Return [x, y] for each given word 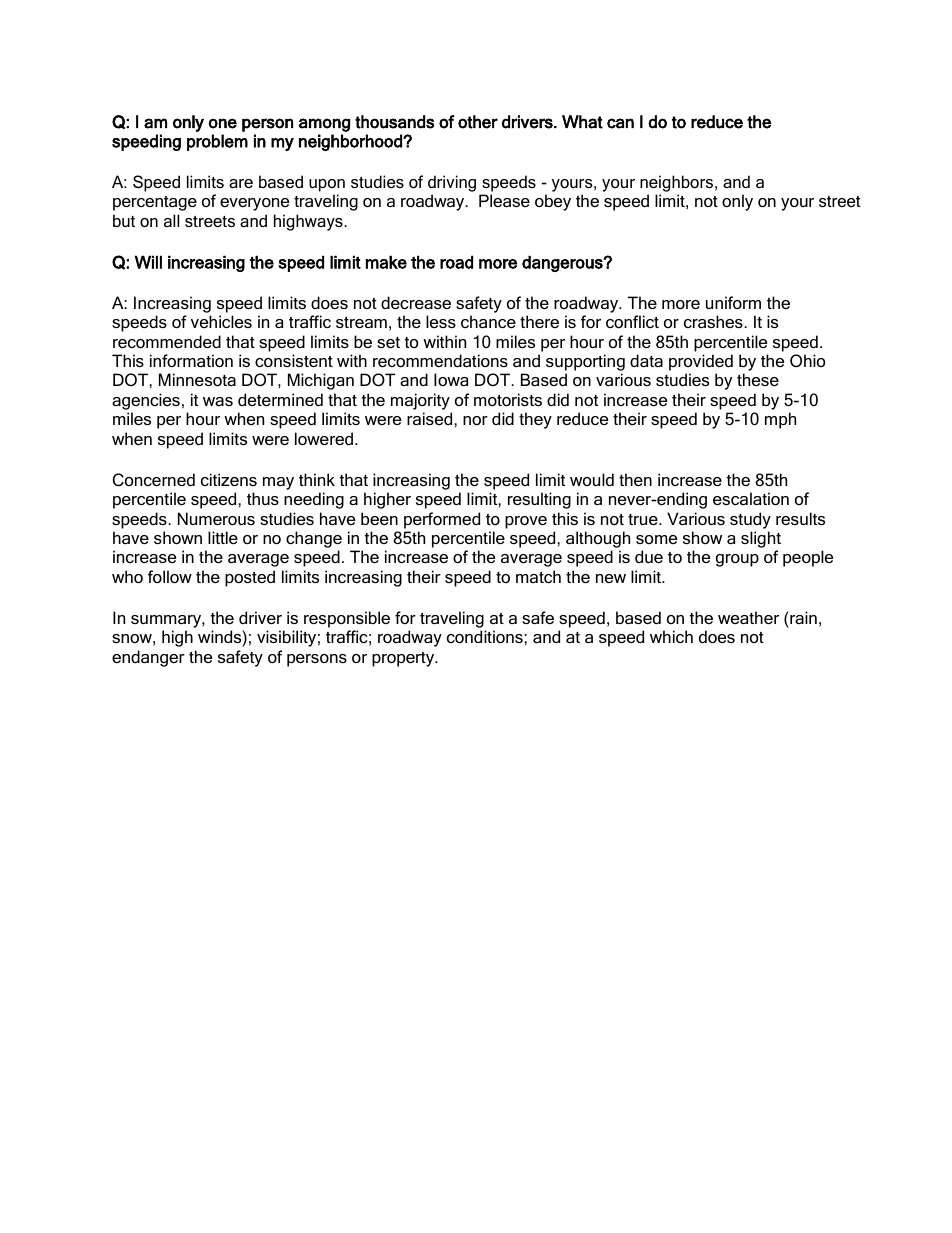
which [671, 636]
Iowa [451, 379]
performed [442, 520]
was [218, 401]
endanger [148, 658]
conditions [486, 636]
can [620, 123]
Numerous [216, 518]
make [386, 262]
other [478, 122]
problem [217, 142]
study [750, 520]
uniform [733, 302]
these [758, 379]
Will [148, 262]
